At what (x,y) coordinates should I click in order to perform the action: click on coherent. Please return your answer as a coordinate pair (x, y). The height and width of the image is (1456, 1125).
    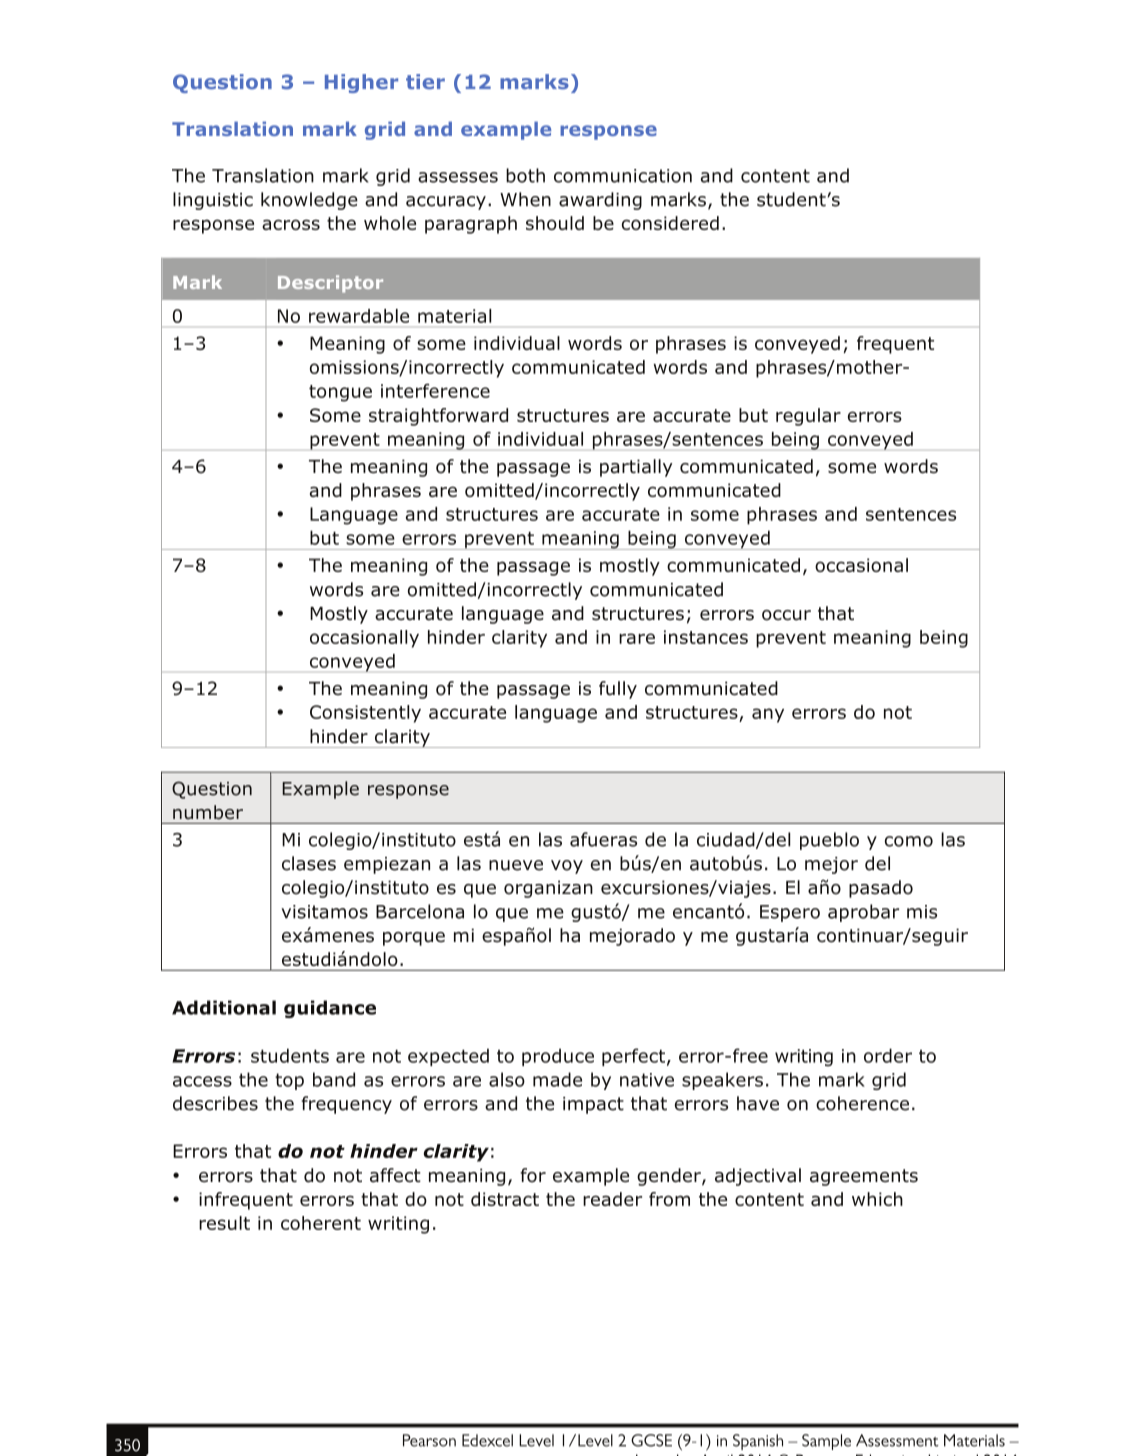
    Looking at the image, I should click on (321, 1223).
